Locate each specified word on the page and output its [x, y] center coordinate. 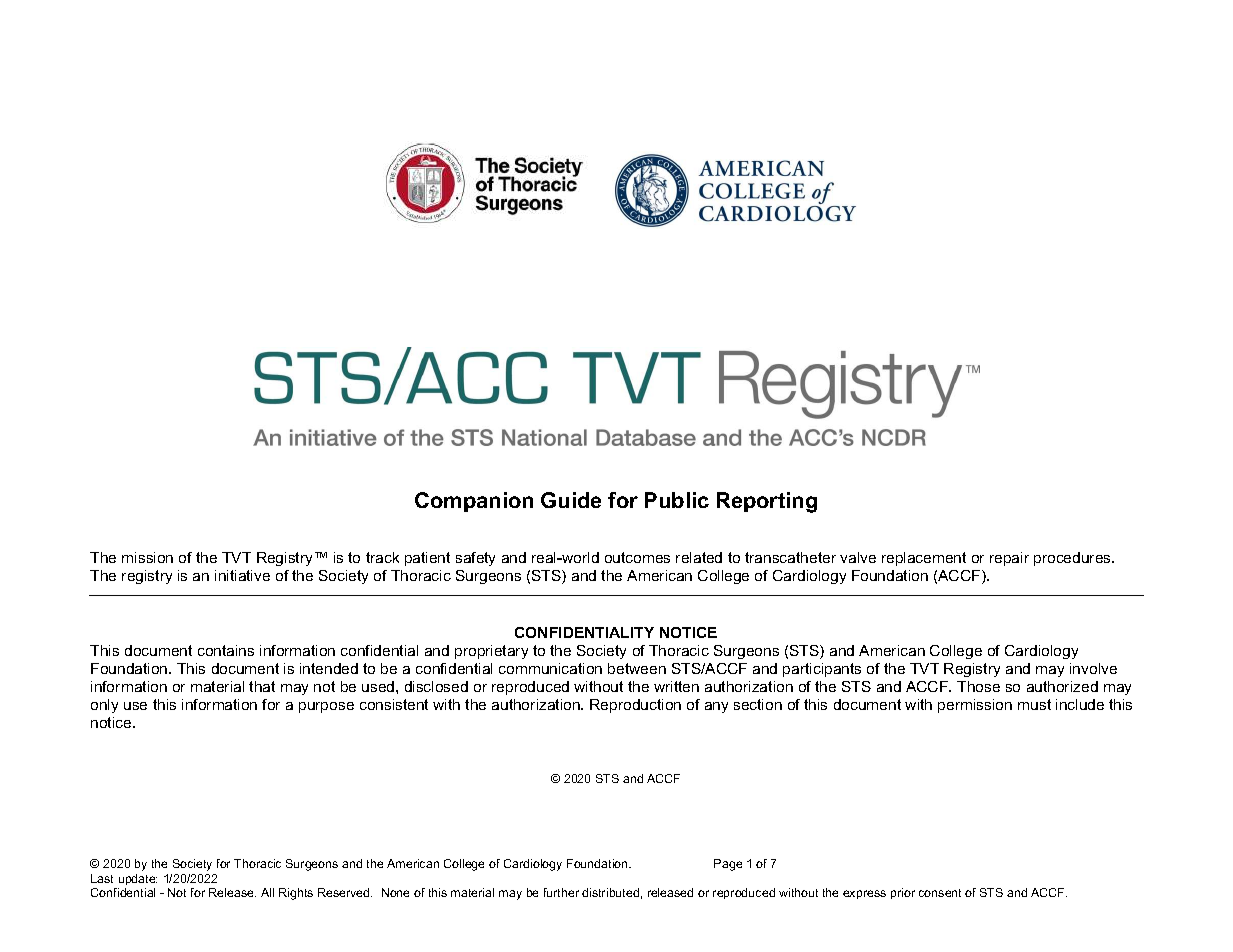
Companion [474, 502]
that [262, 686]
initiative [242, 575]
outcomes [637, 557]
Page [728, 865]
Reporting [767, 502]
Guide [571, 500]
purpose [326, 707]
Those [978, 686]
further [561, 892]
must [1034, 704]
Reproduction [635, 706]
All [267, 892]
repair [1009, 559]
